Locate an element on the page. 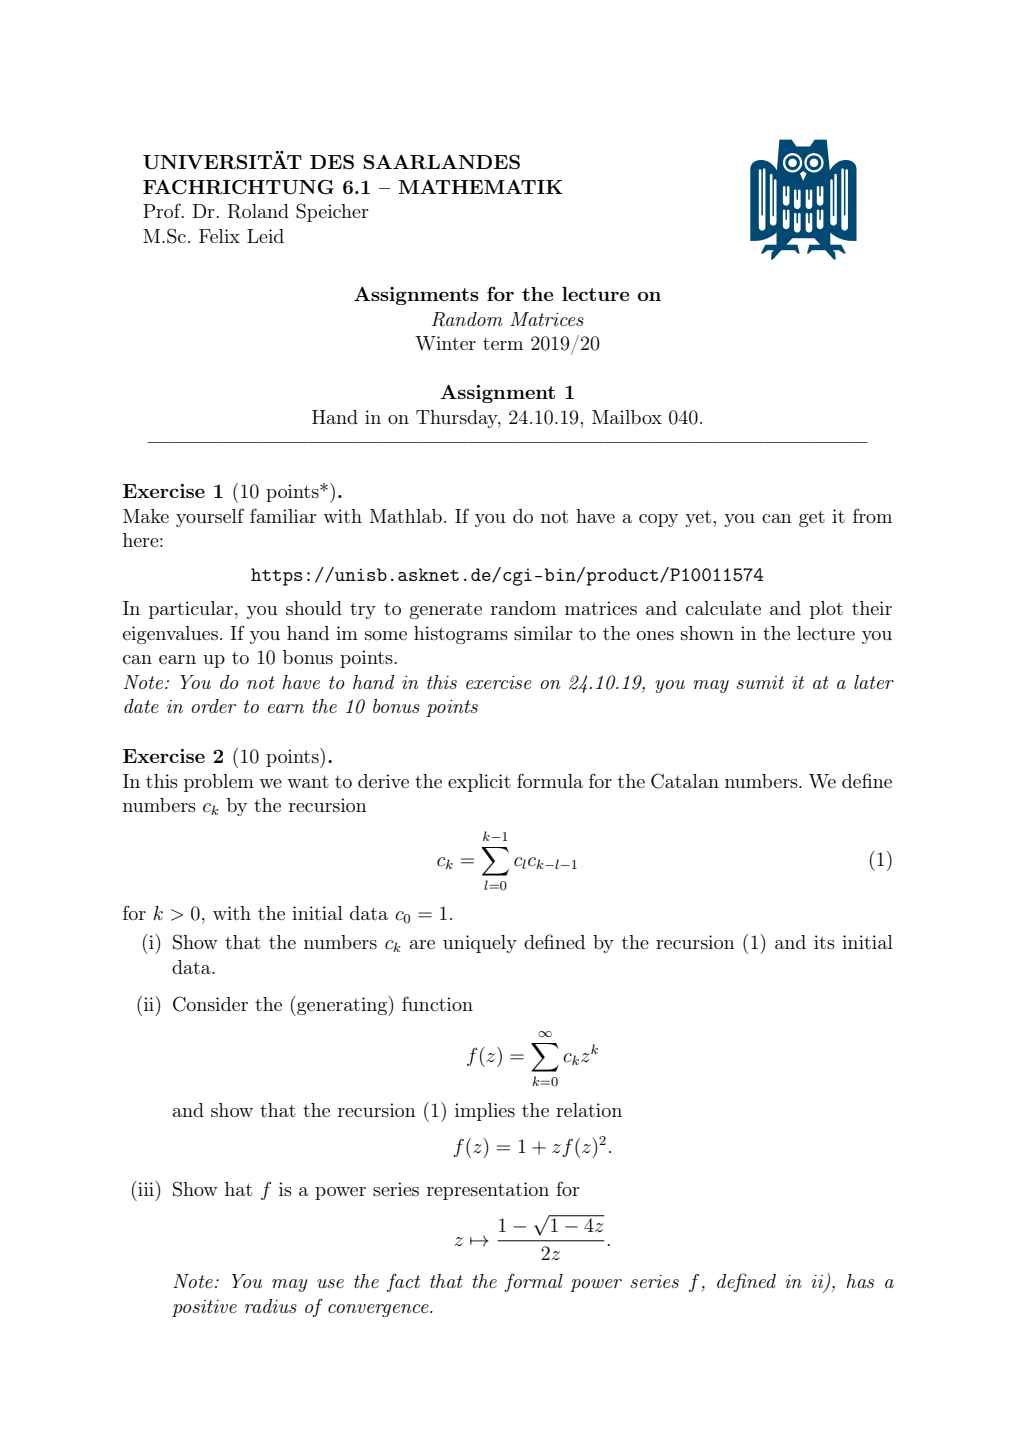 The image size is (1012, 1431). explicit is located at coordinates (479, 783).
